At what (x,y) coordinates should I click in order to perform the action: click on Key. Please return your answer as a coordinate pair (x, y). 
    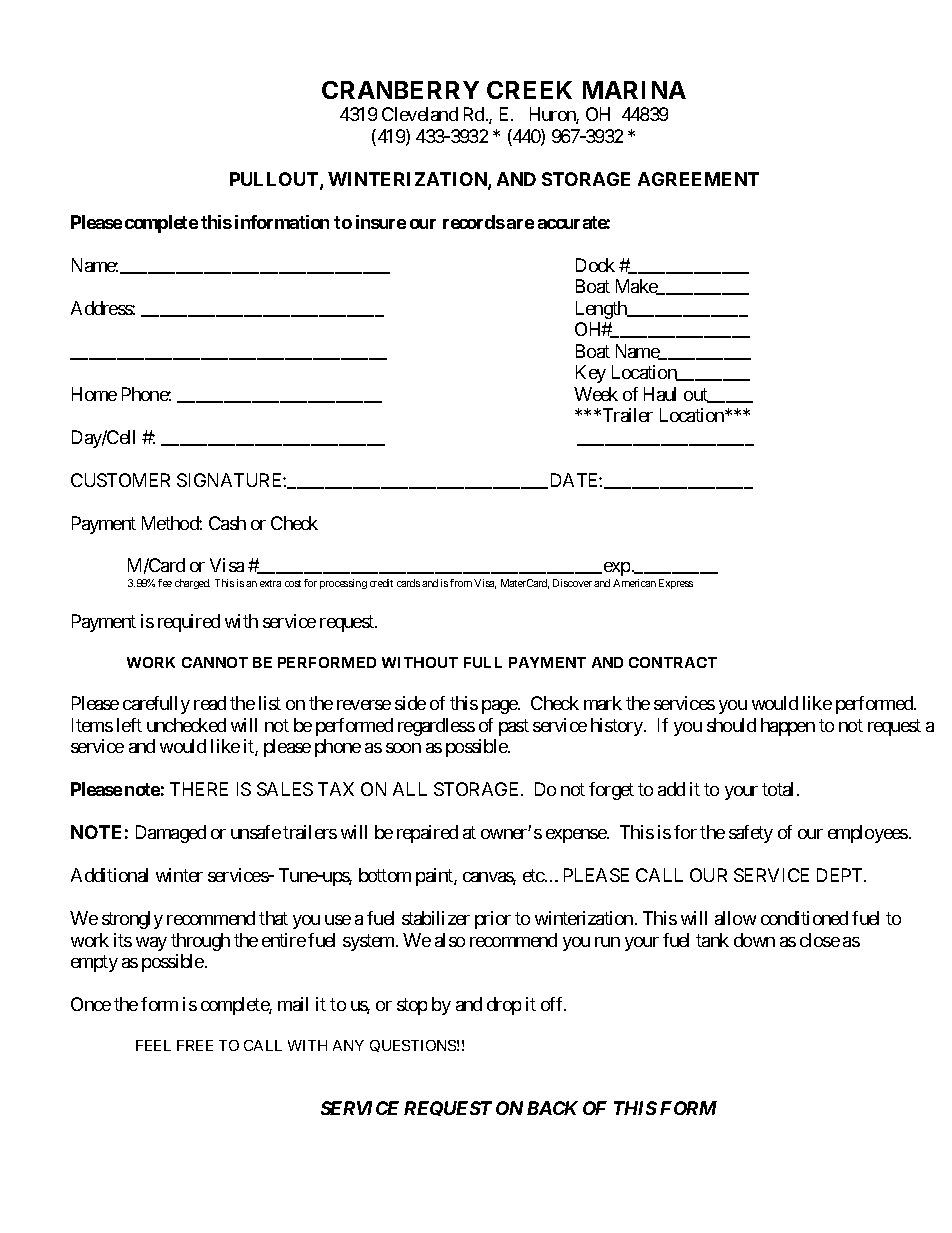
    Looking at the image, I should click on (591, 374).
